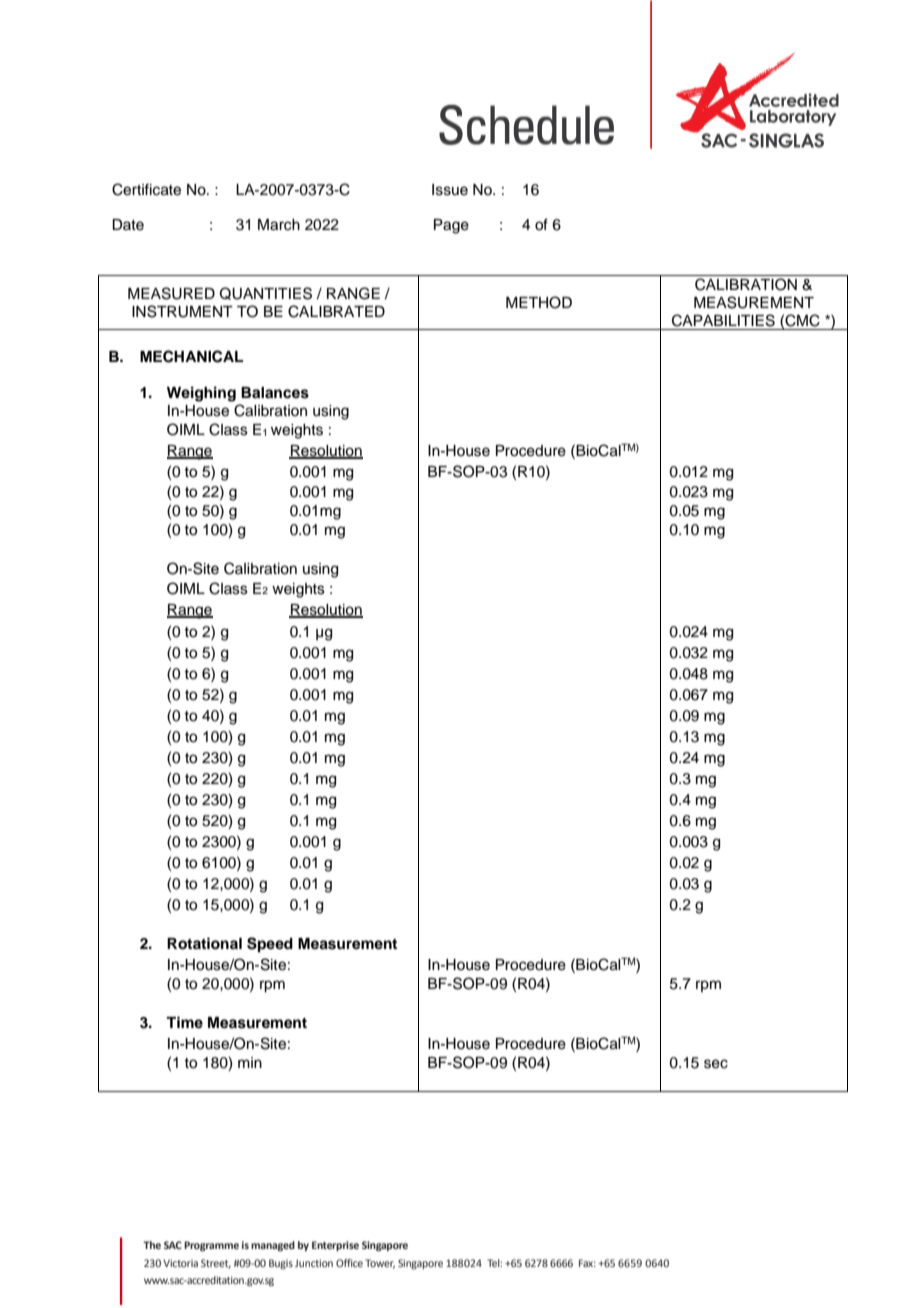 The width and height of the image is (924, 1308). Describe the element at coordinates (380, 1264) in the image. I see `Tower` at that location.
